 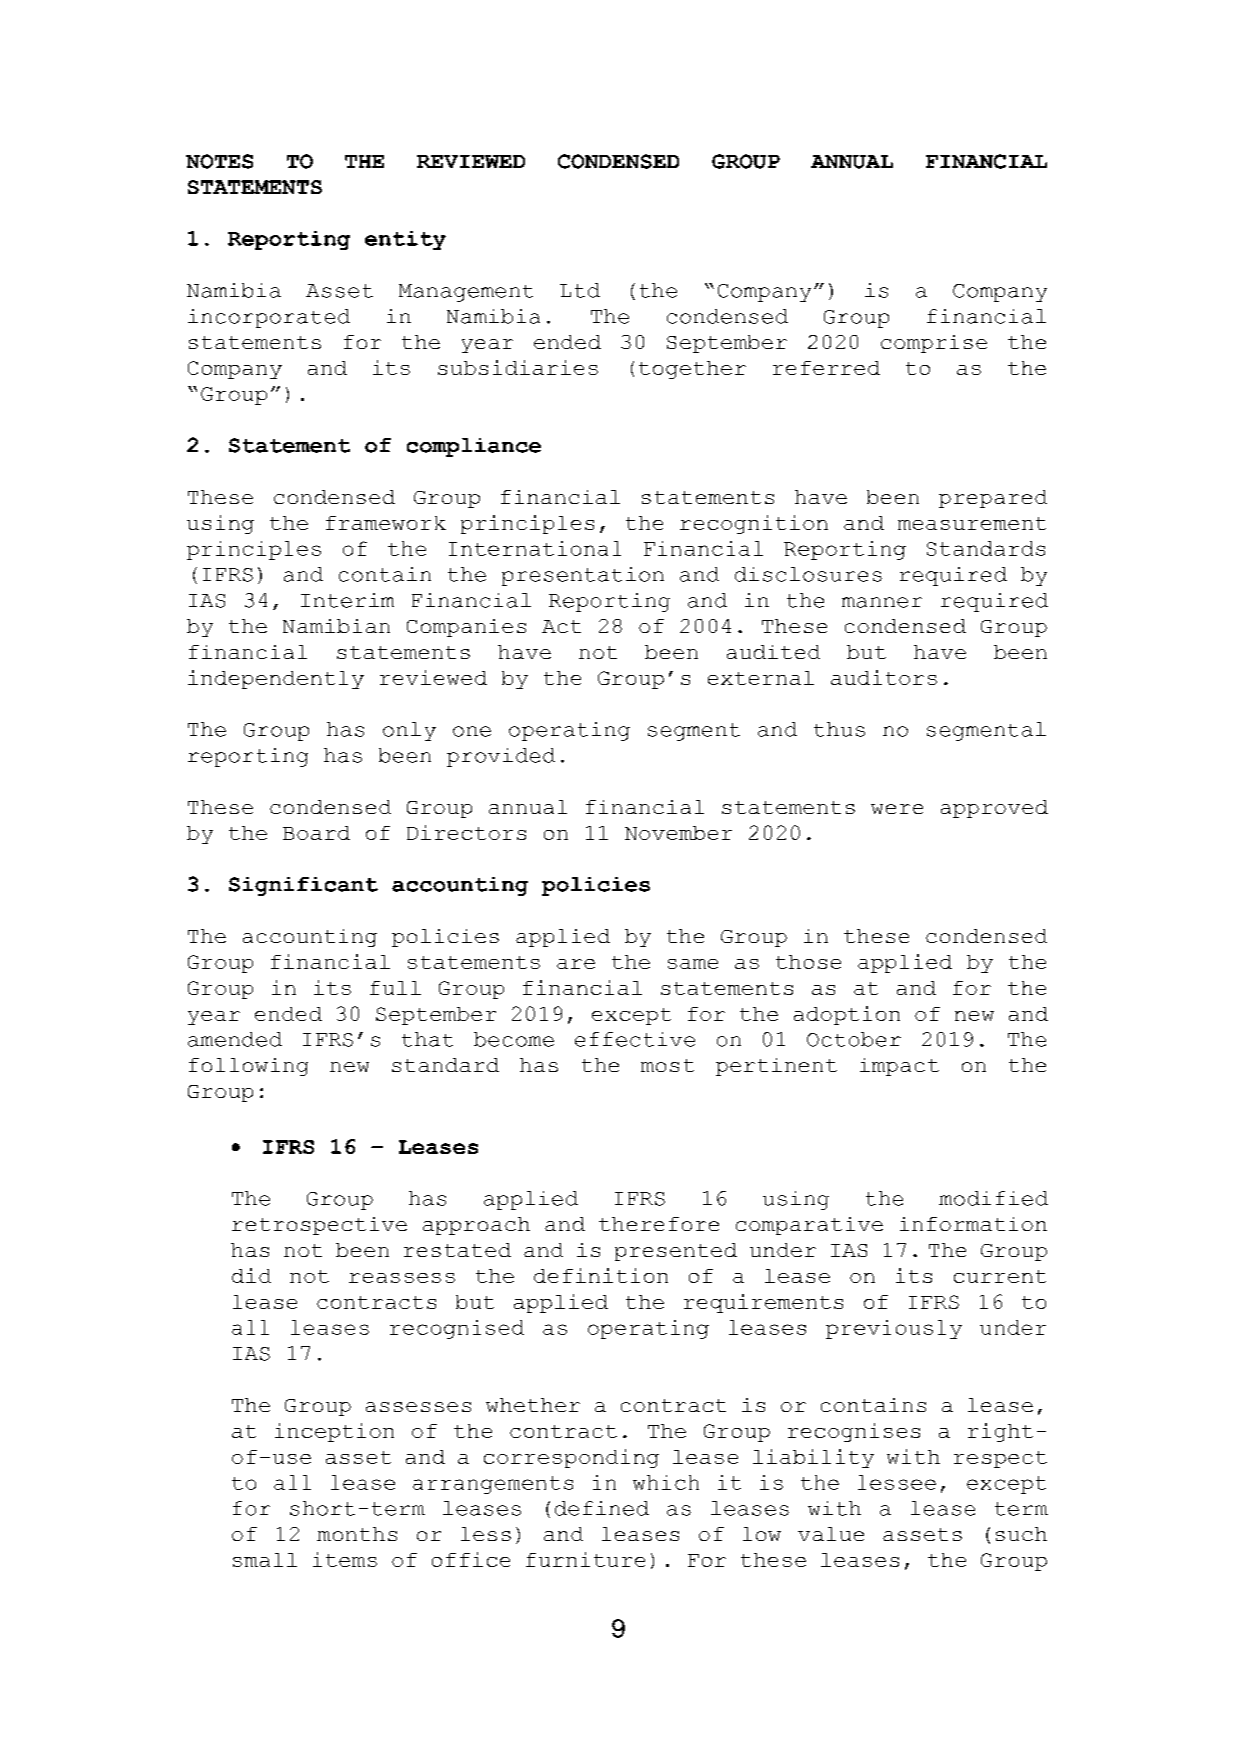 What do you see at coordinates (934, 344) in the screenshot?
I see `comprise` at bounding box center [934, 344].
